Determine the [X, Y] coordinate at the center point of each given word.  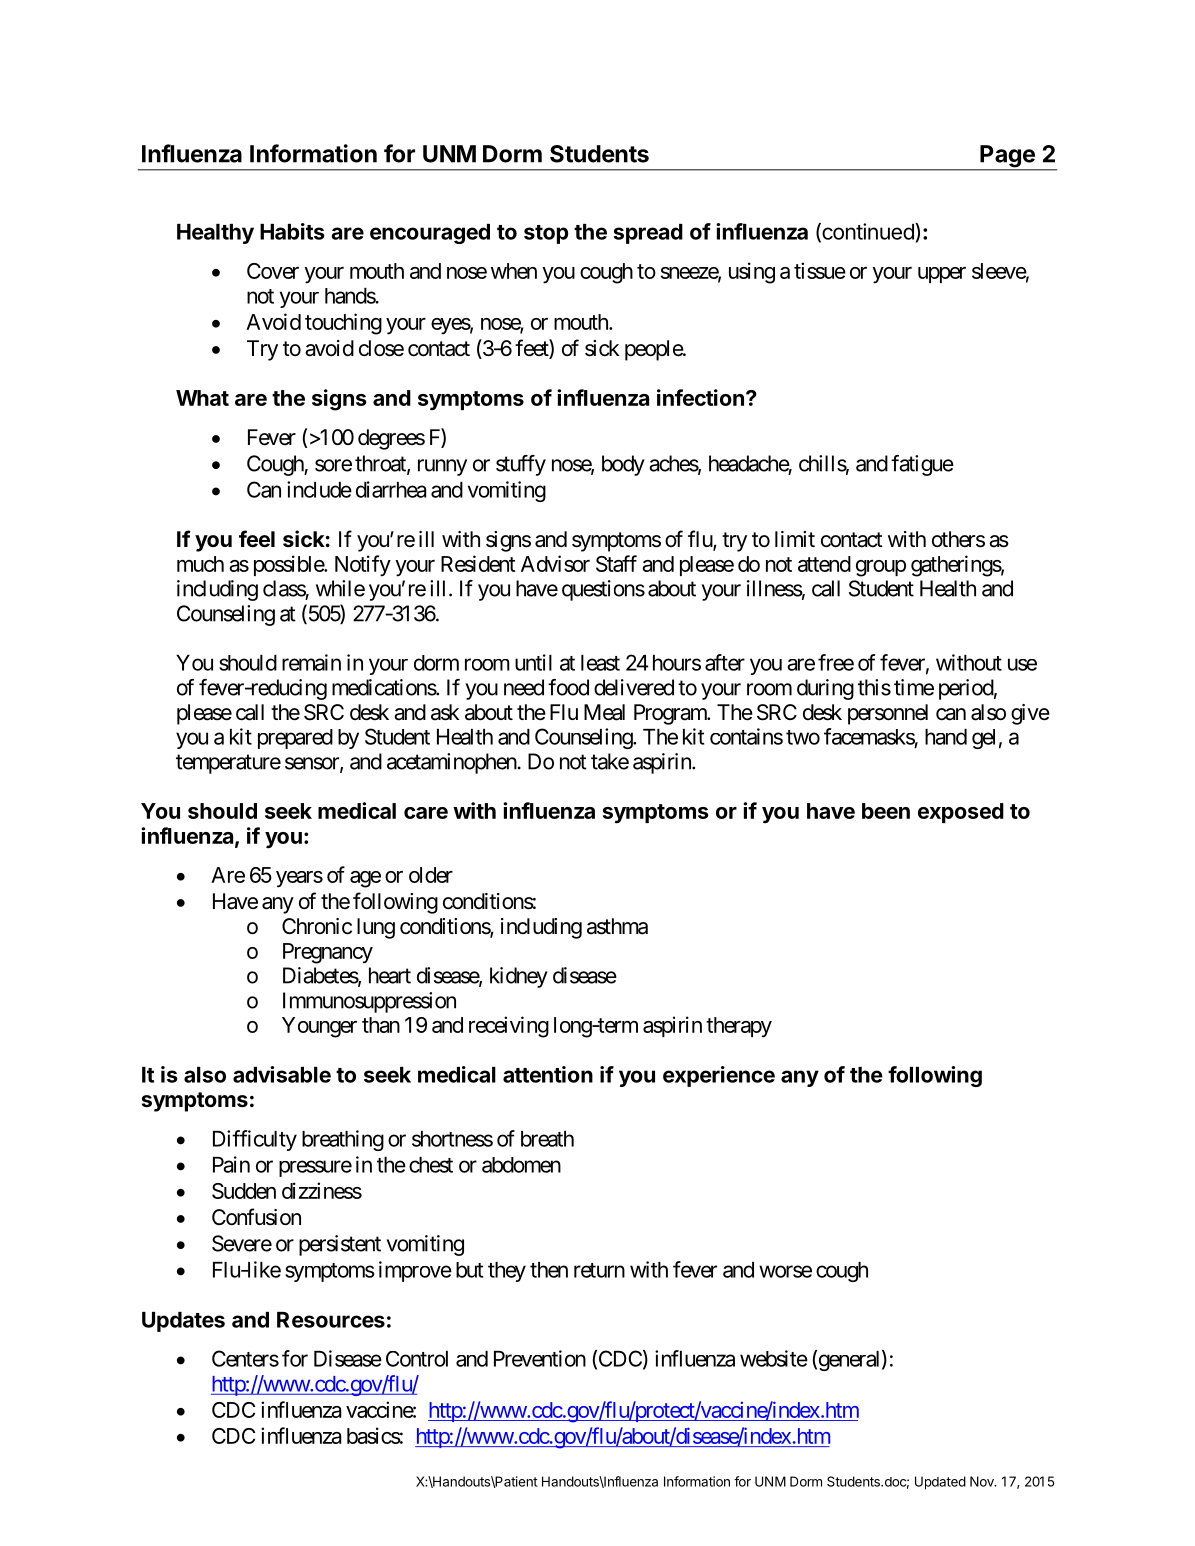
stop [546, 234]
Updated [940, 1483]
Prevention [540, 1358]
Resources [331, 1320]
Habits [292, 231]
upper [942, 275]
